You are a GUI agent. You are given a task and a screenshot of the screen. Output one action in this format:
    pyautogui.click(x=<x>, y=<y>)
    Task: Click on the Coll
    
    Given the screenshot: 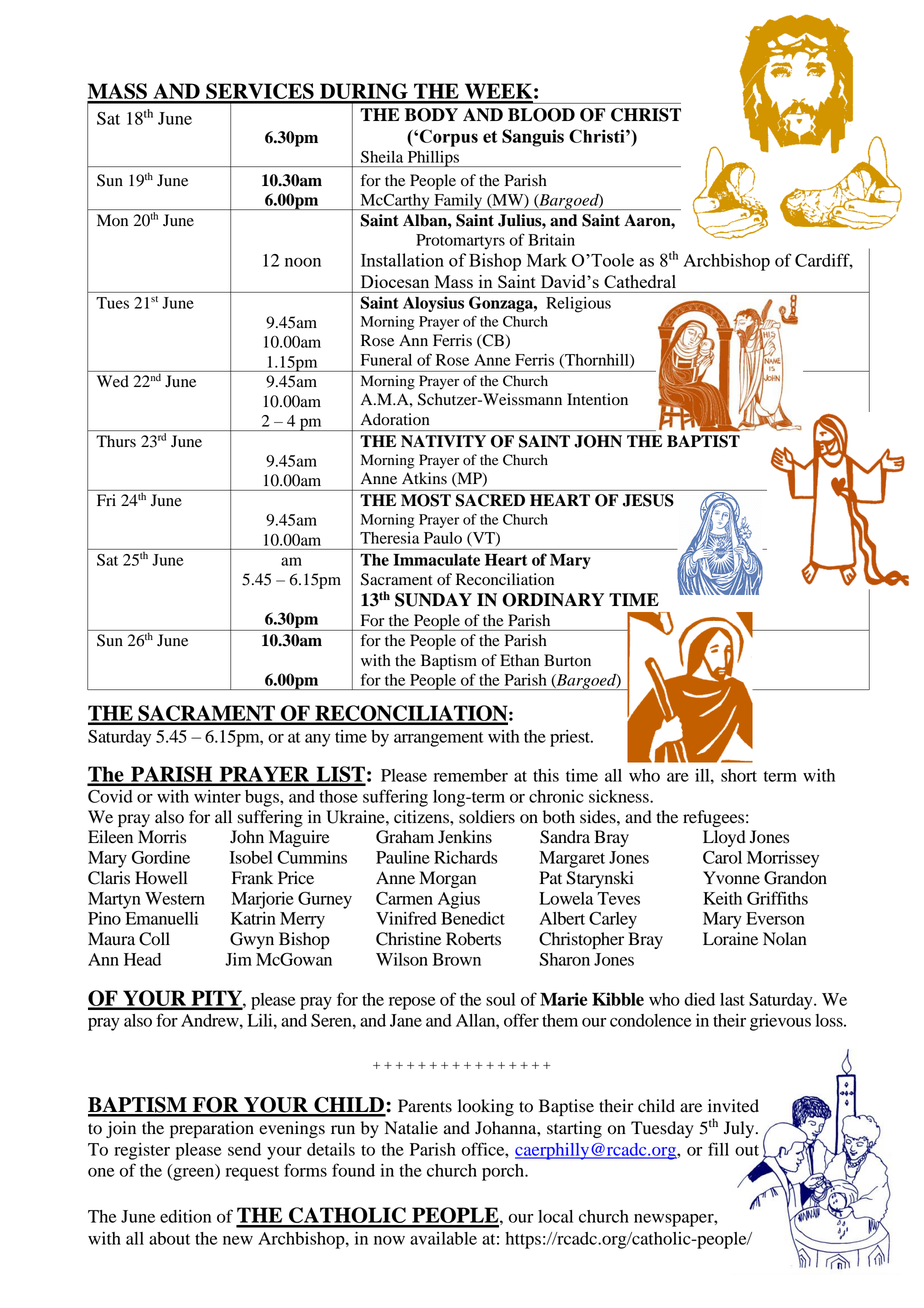 What is the action you would take?
    pyautogui.click(x=154, y=939)
